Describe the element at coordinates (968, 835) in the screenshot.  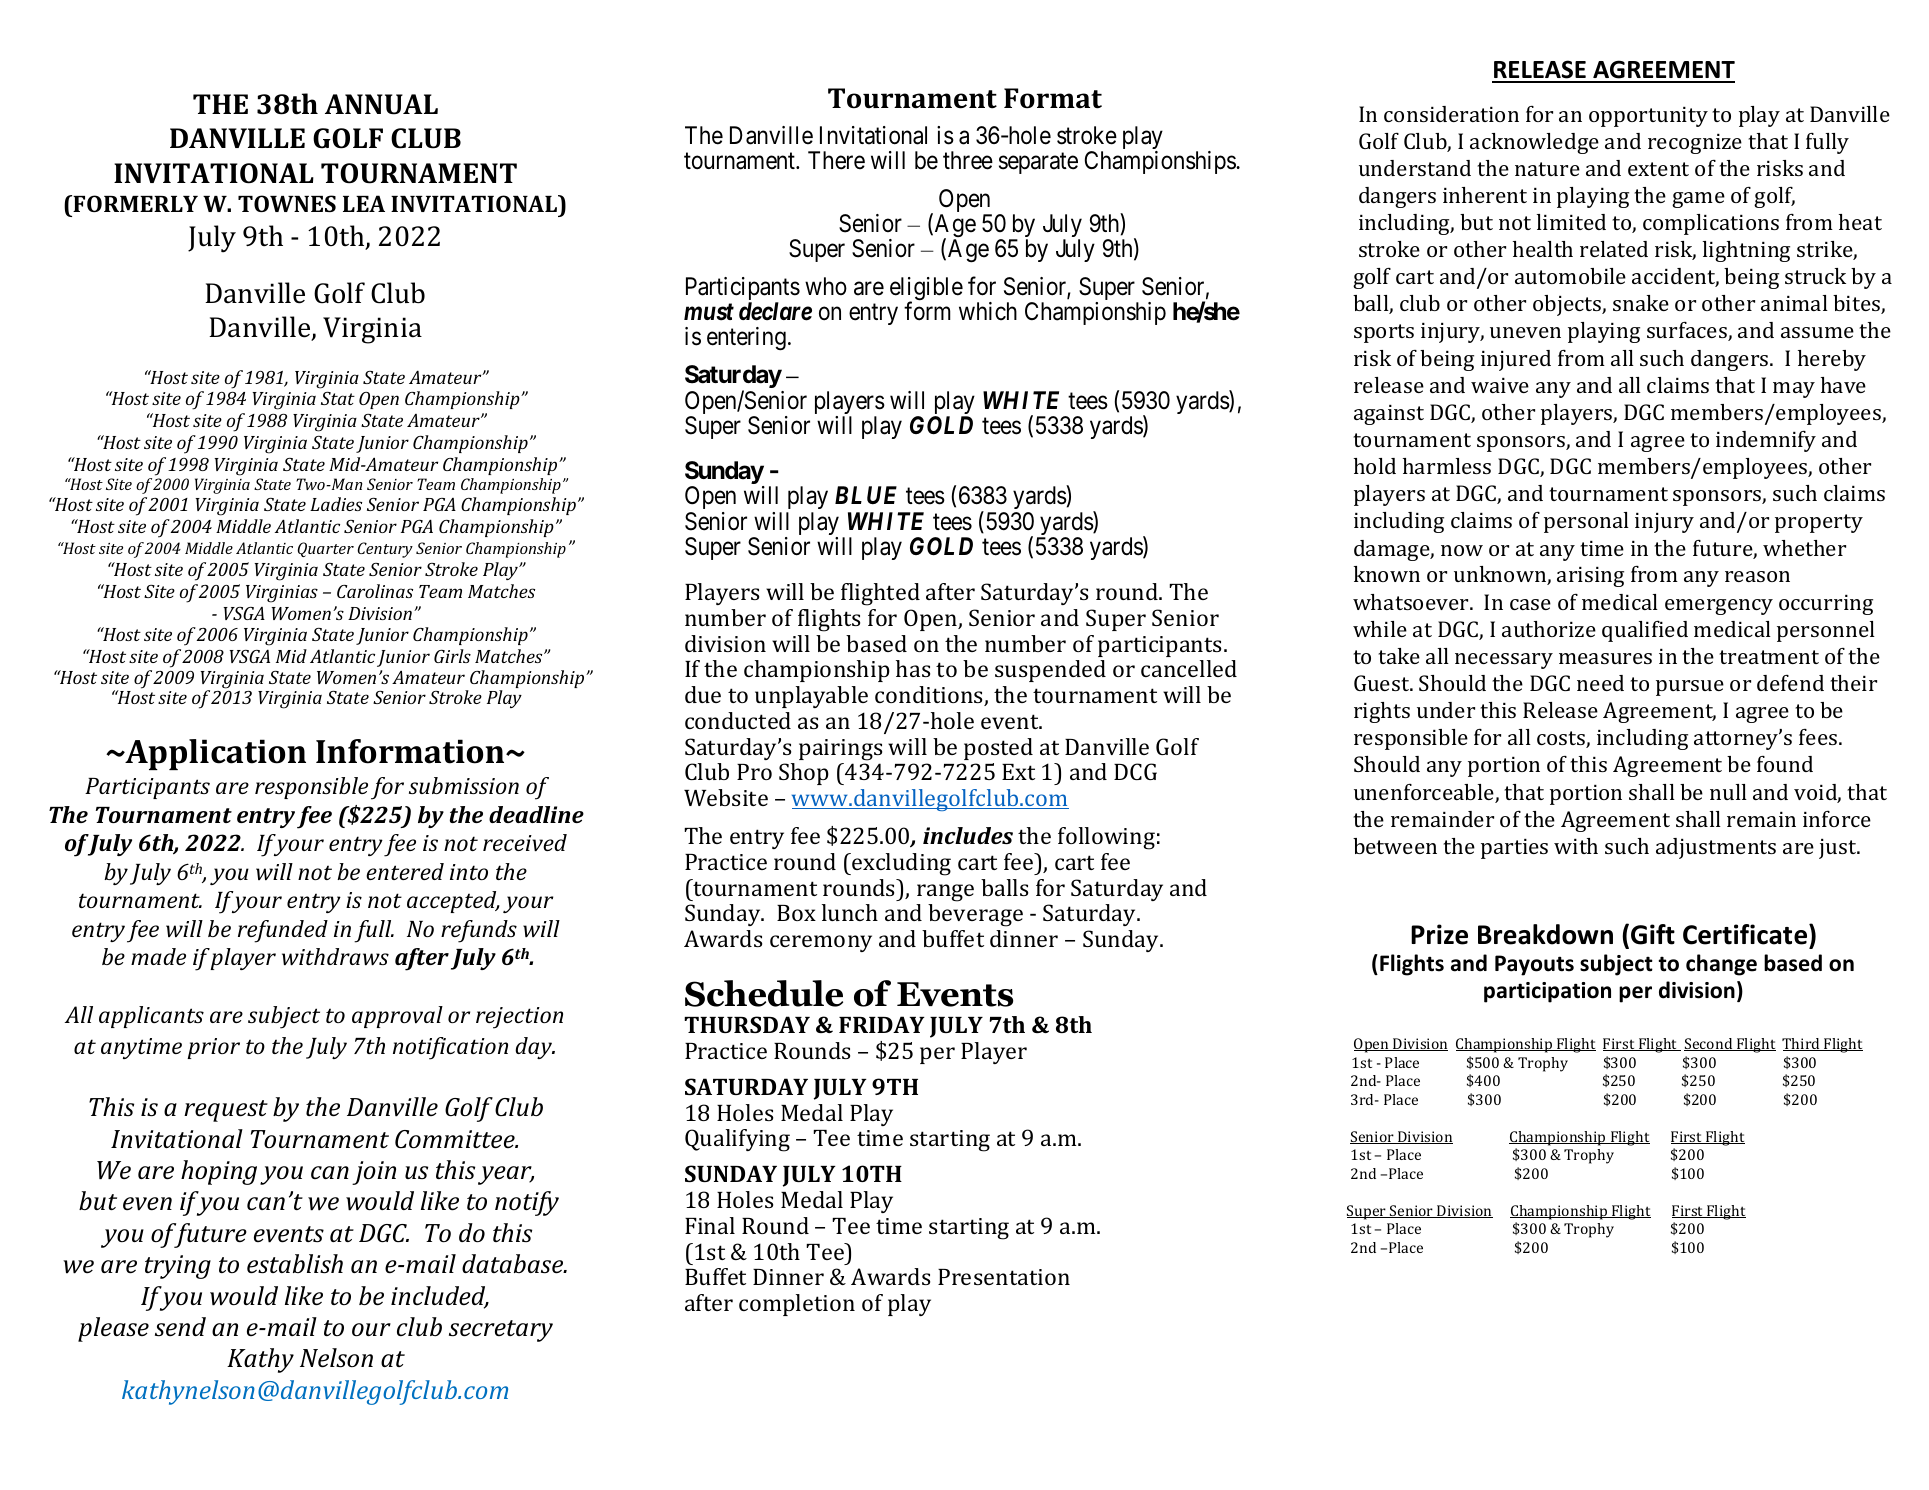
I see `includes` at that location.
